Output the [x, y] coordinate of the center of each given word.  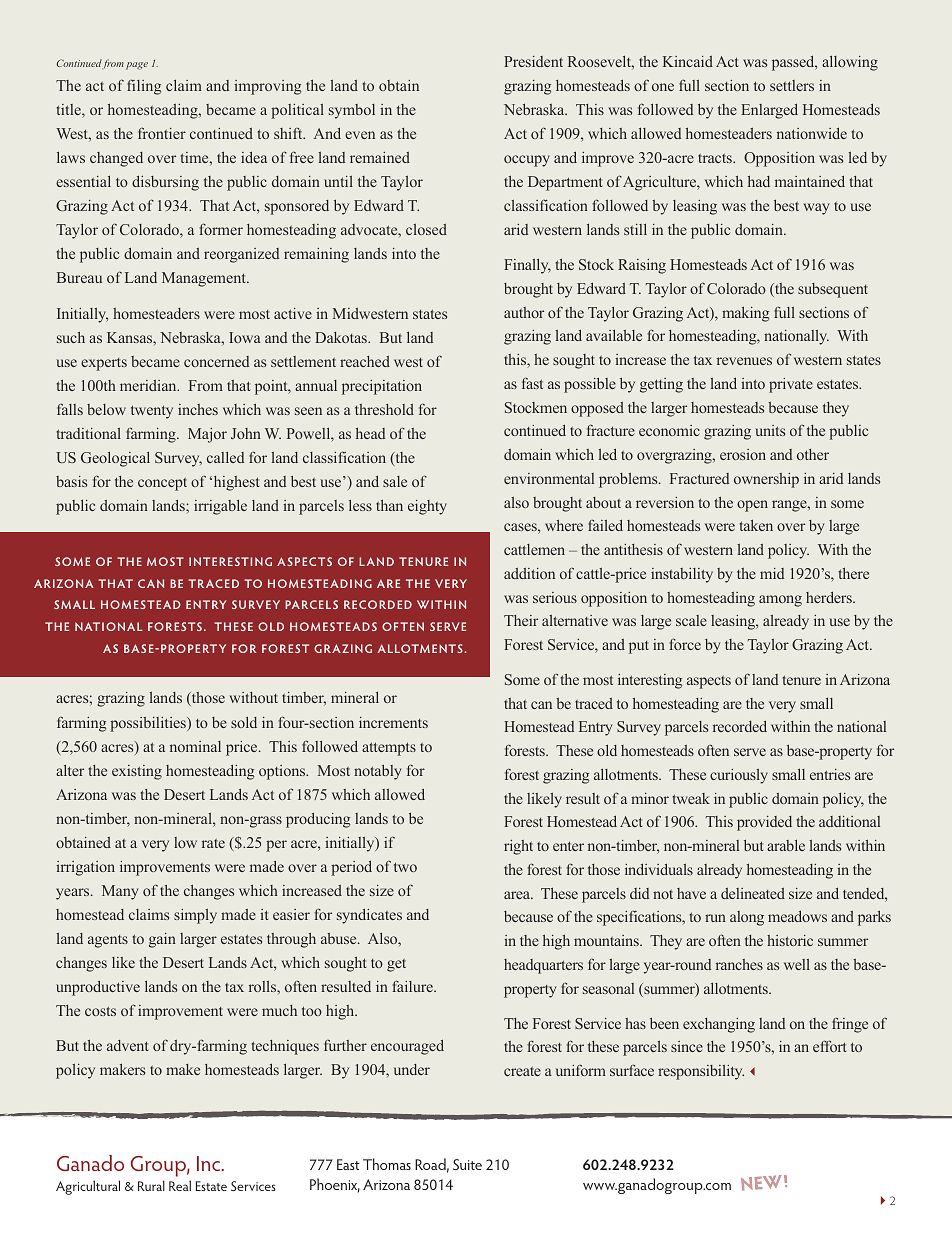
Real [180, 1185]
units [770, 430]
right [518, 847]
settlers [792, 85]
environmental [549, 478]
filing [144, 87]
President [533, 61]
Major [207, 435]
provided [764, 823]
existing [137, 772]
